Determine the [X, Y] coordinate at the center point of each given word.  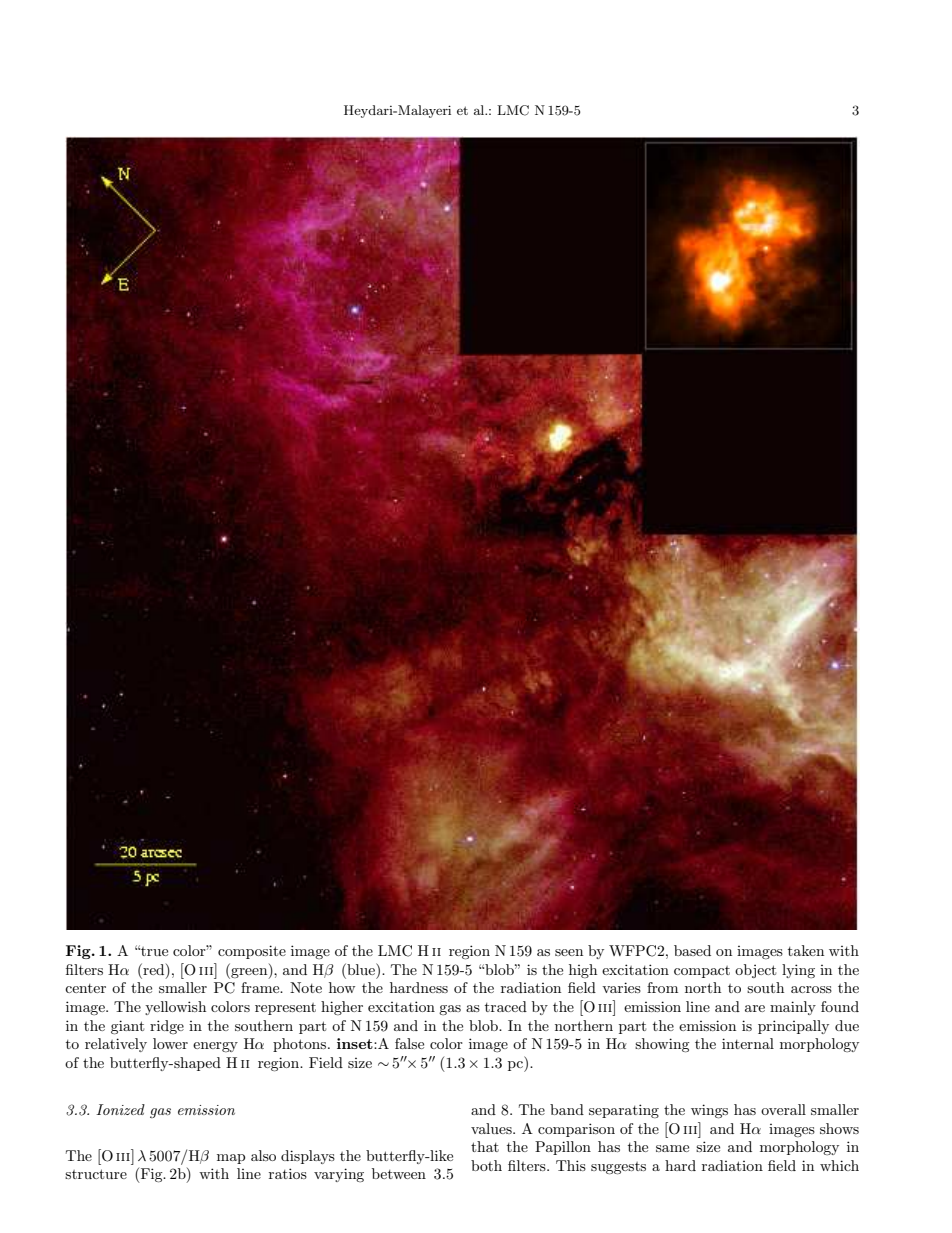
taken [806, 950]
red [154, 969]
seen [569, 952]
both [486, 1165]
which [839, 1165]
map [231, 1159]
